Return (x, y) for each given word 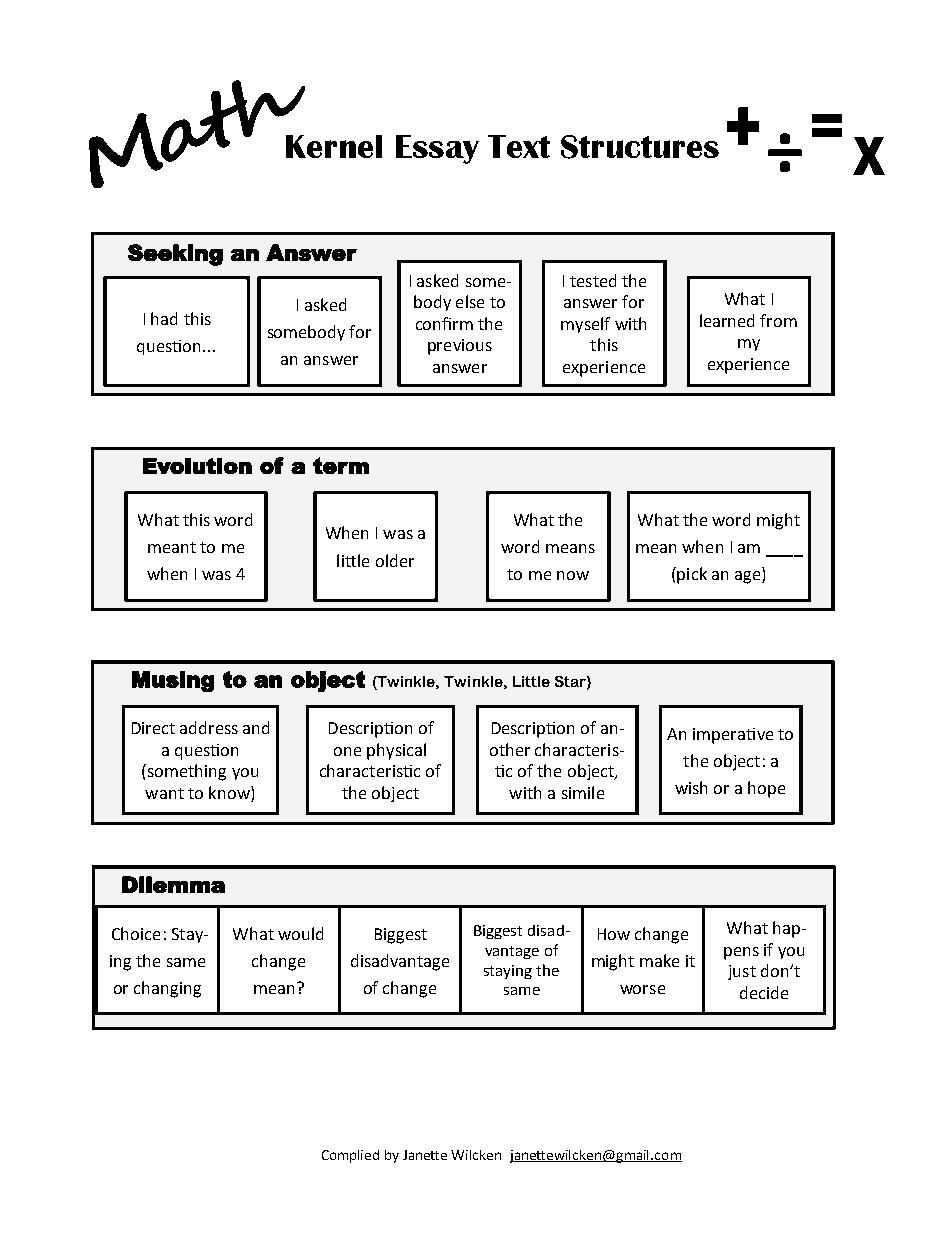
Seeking (175, 255)
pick (692, 575)
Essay (437, 149)
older (395, 560)
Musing (173, 681)
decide (764, 992)
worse (642, 989)
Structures (640, 147)
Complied (350, 1156)
